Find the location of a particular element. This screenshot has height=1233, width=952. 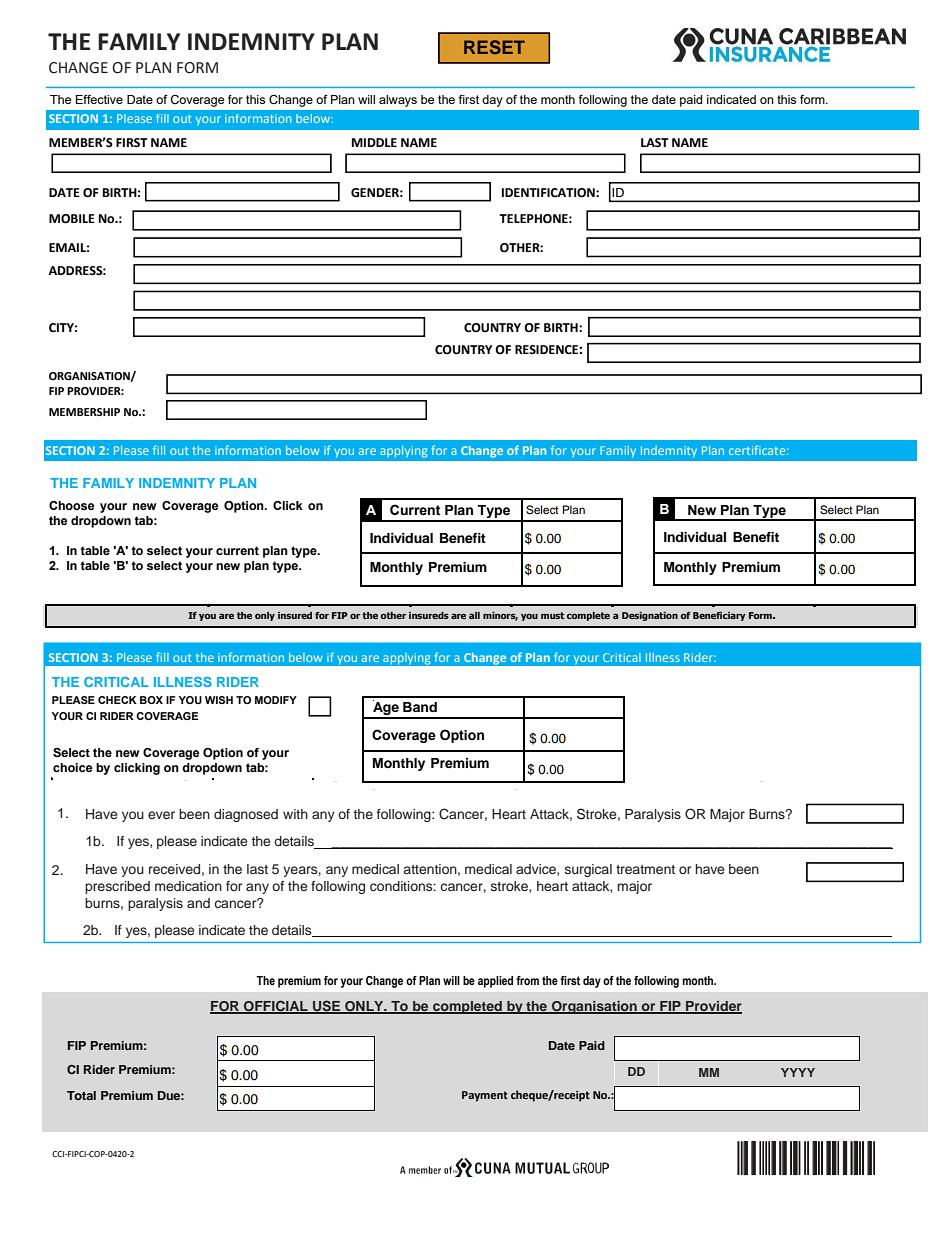

Choose is located at coordinates (71, 505).
